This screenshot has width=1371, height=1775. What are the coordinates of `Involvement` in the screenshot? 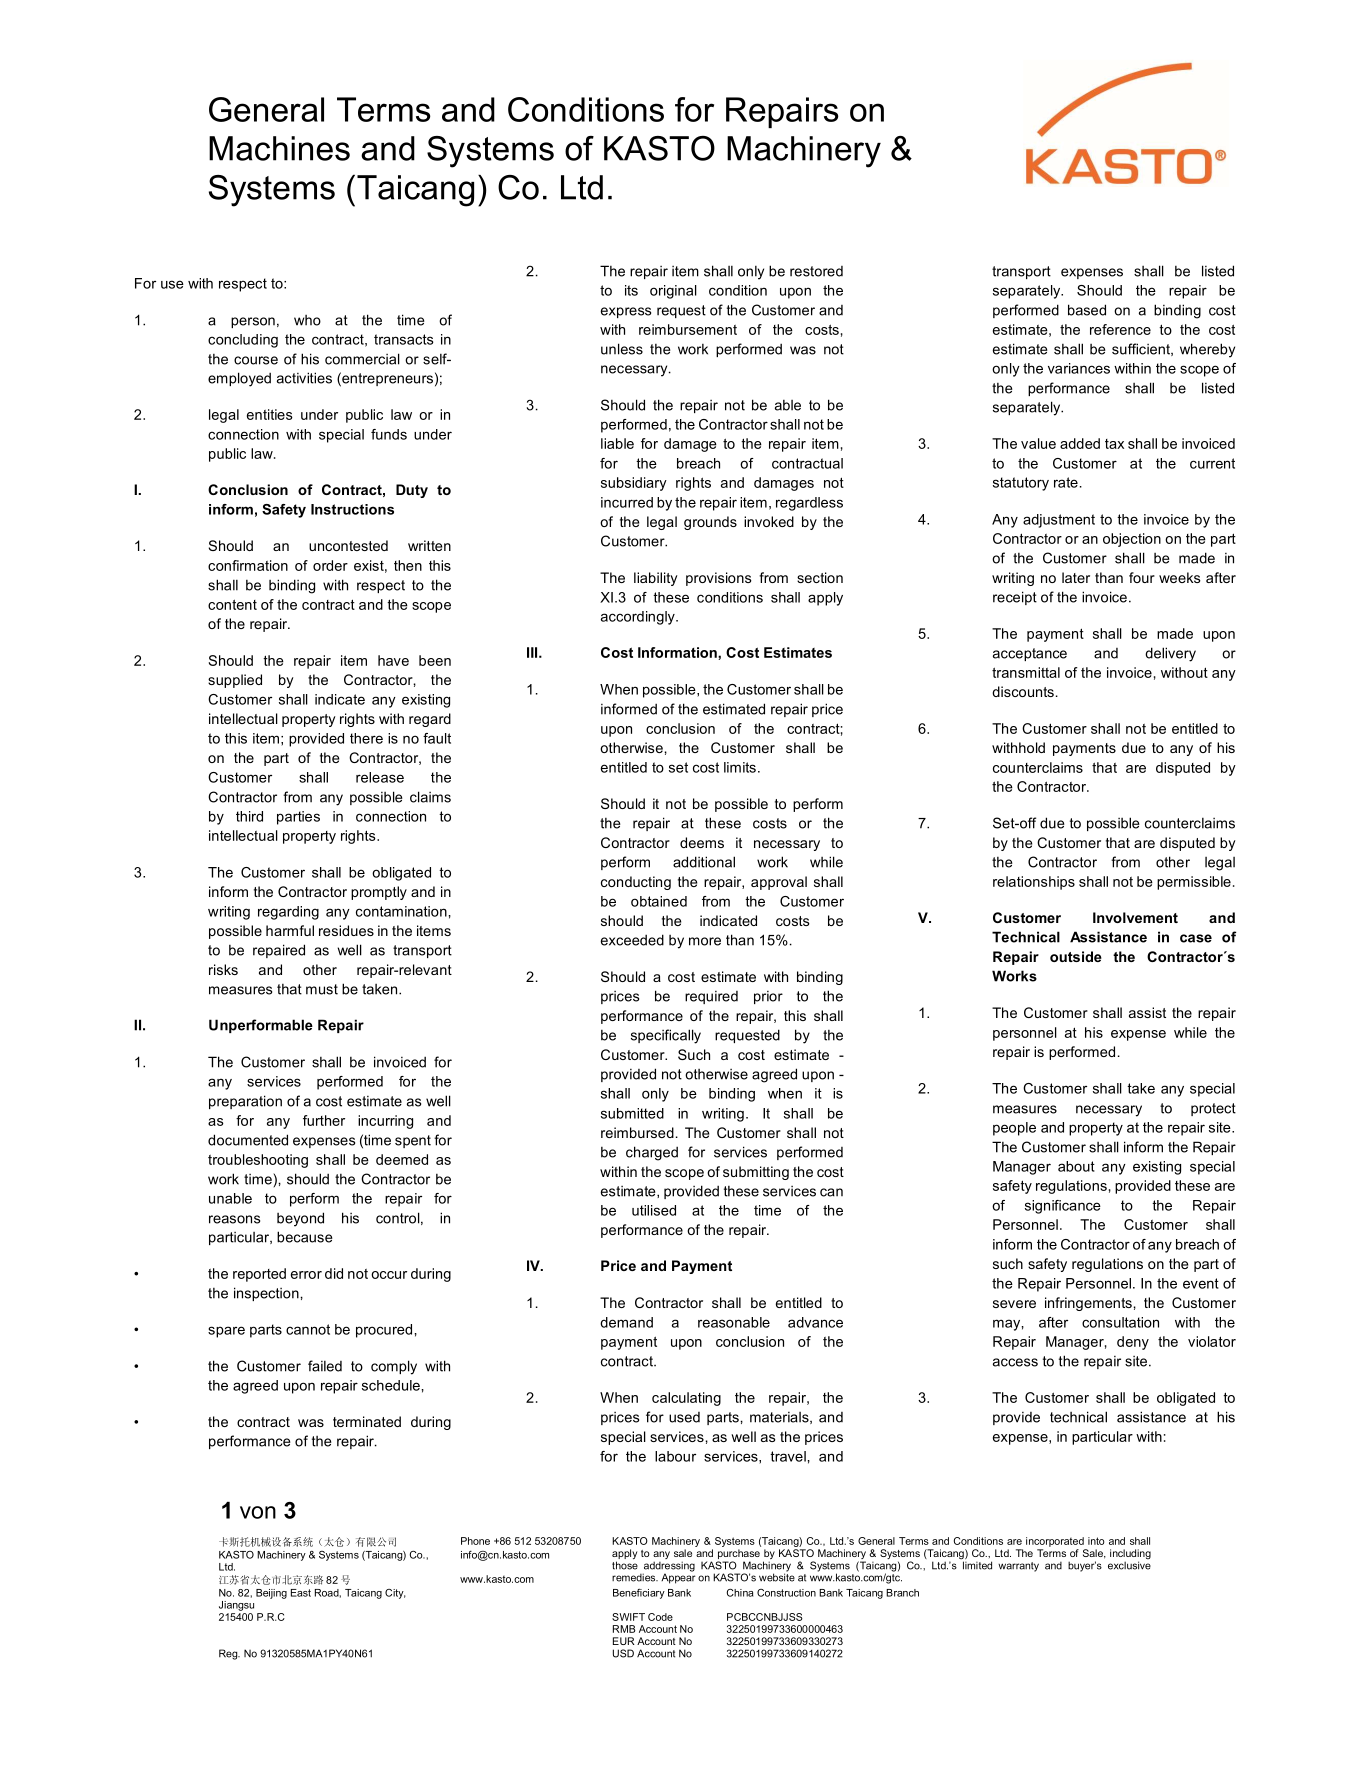 It's located at (1135, 917).
